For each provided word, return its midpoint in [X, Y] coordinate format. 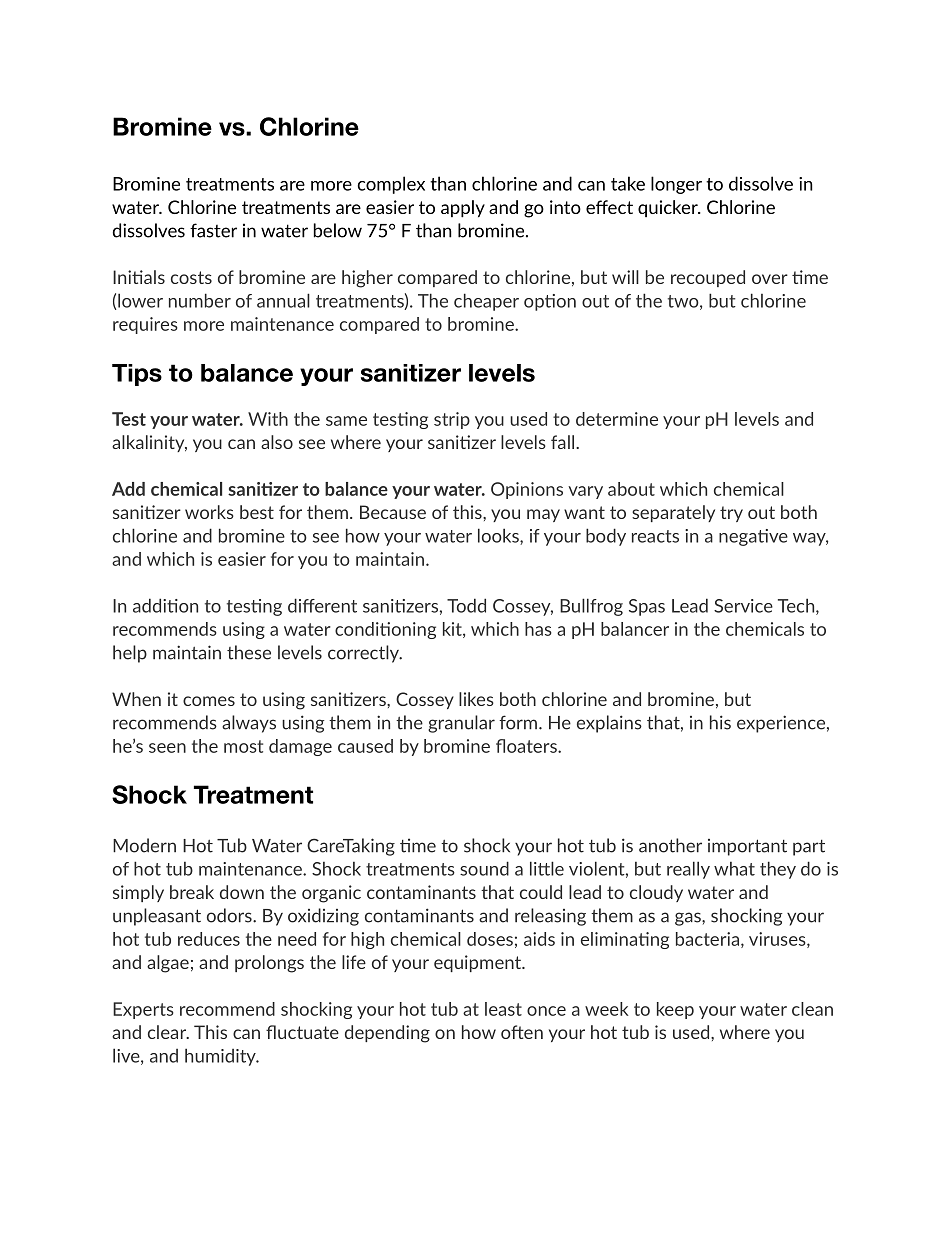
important [747, 847]
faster [213, 230]
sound [484, 868]
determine [617, 419]
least [503, 1009]
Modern [144, 845]
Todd [466, 605]
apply [463, 209]
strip [452, 420]
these [249, 652]
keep [675, 1010]
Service [743, 606]
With [268, 419]
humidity [221, 1057]
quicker [669, 208]
